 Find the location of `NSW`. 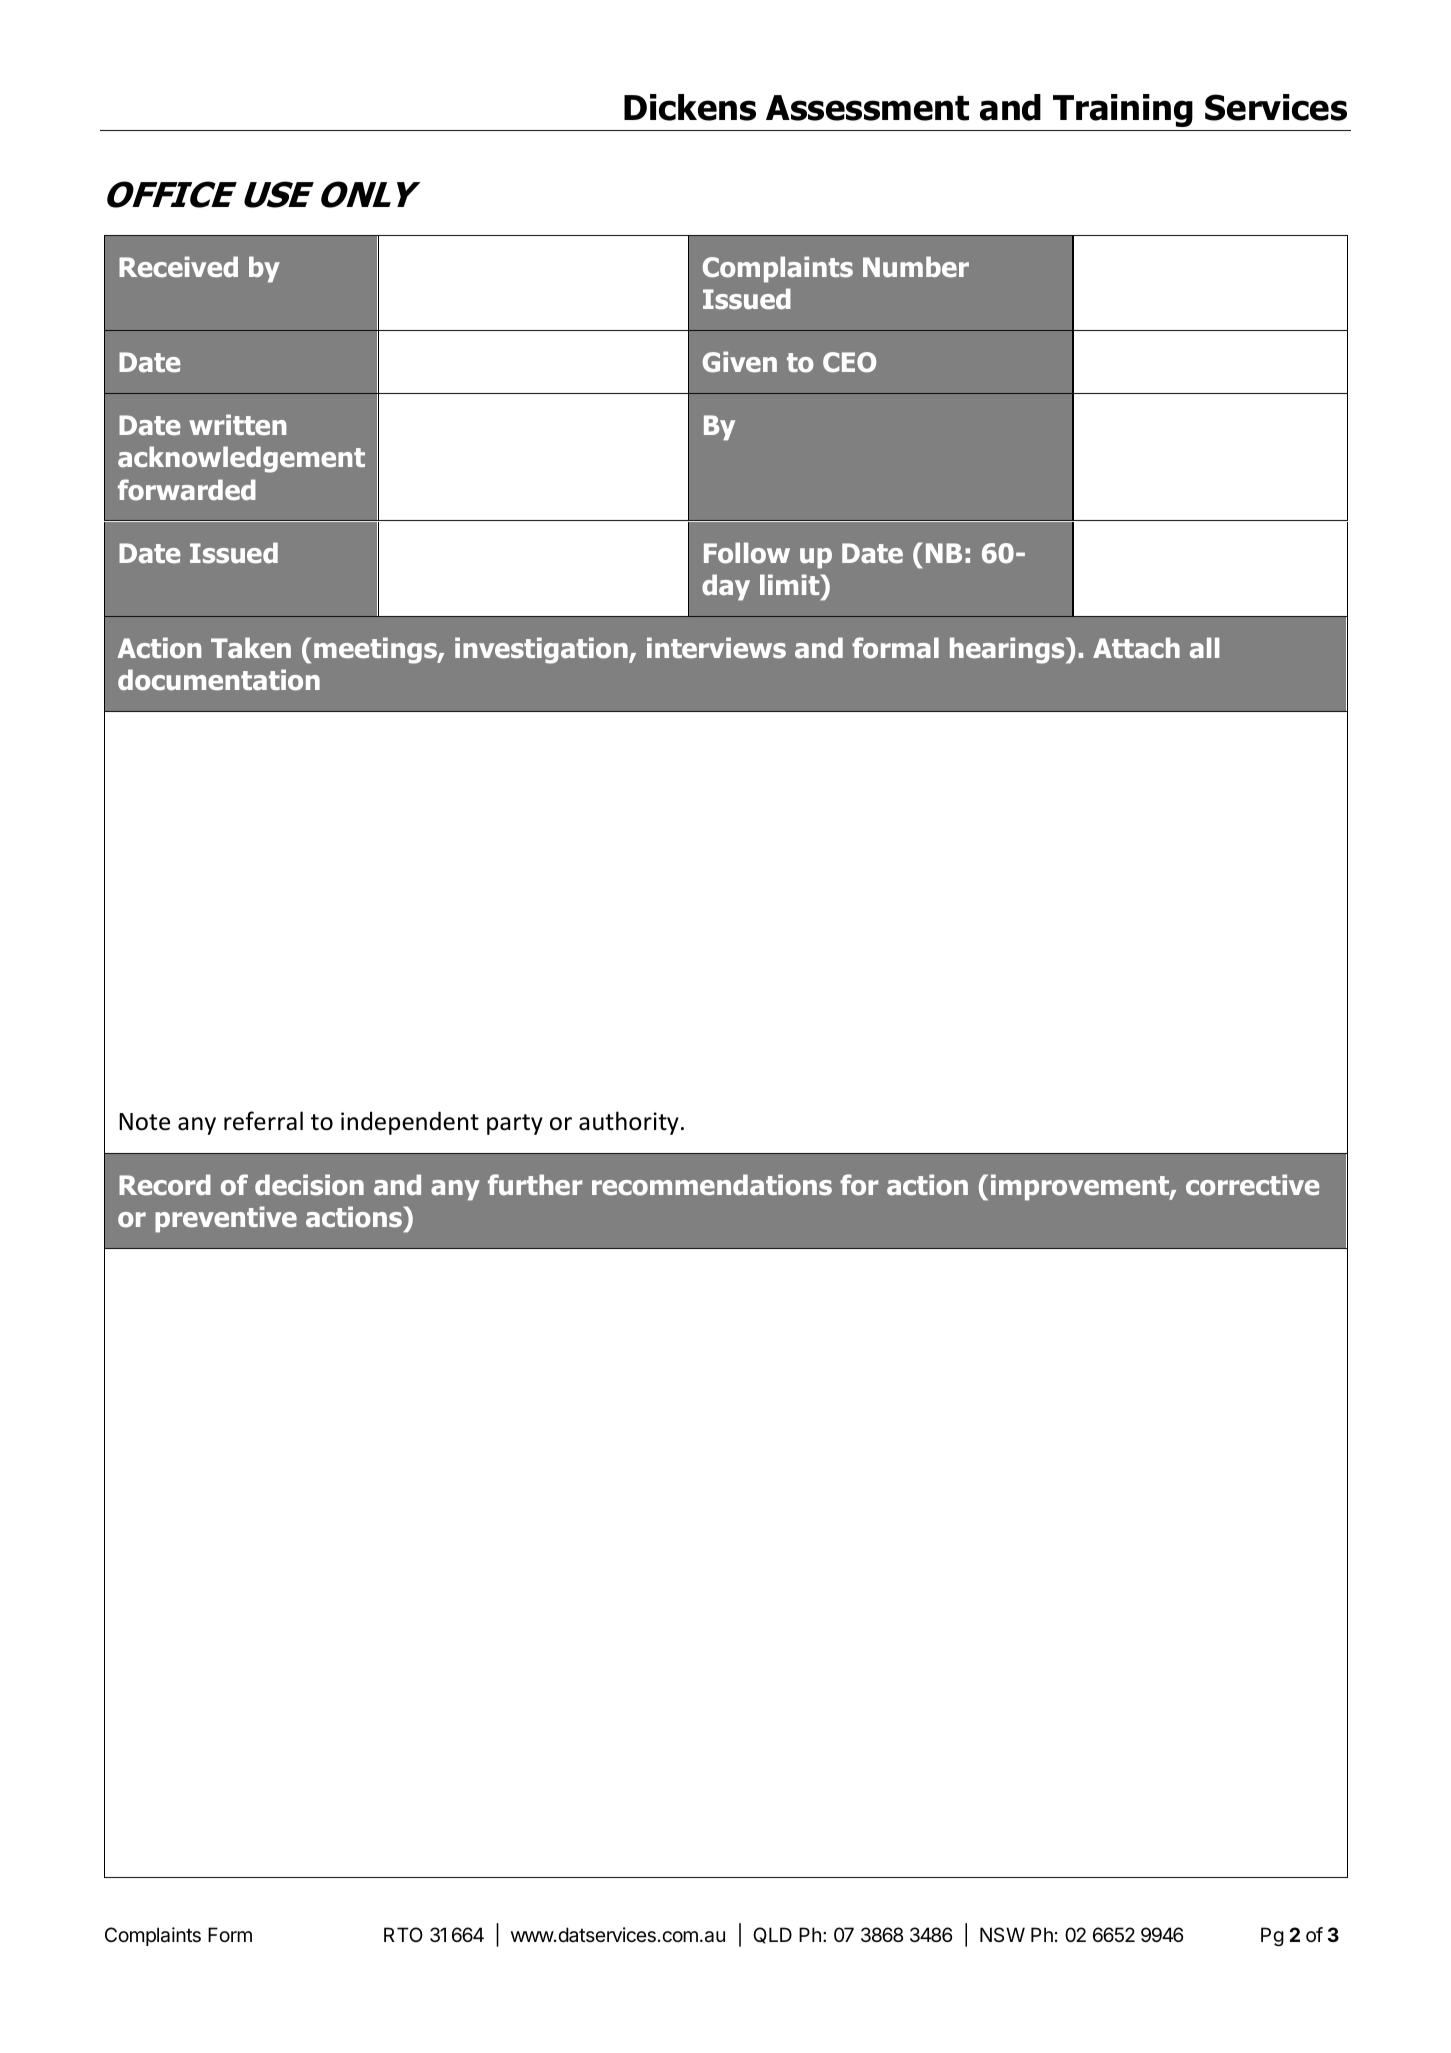

NSW is located at coordinates (1002, 1934).
